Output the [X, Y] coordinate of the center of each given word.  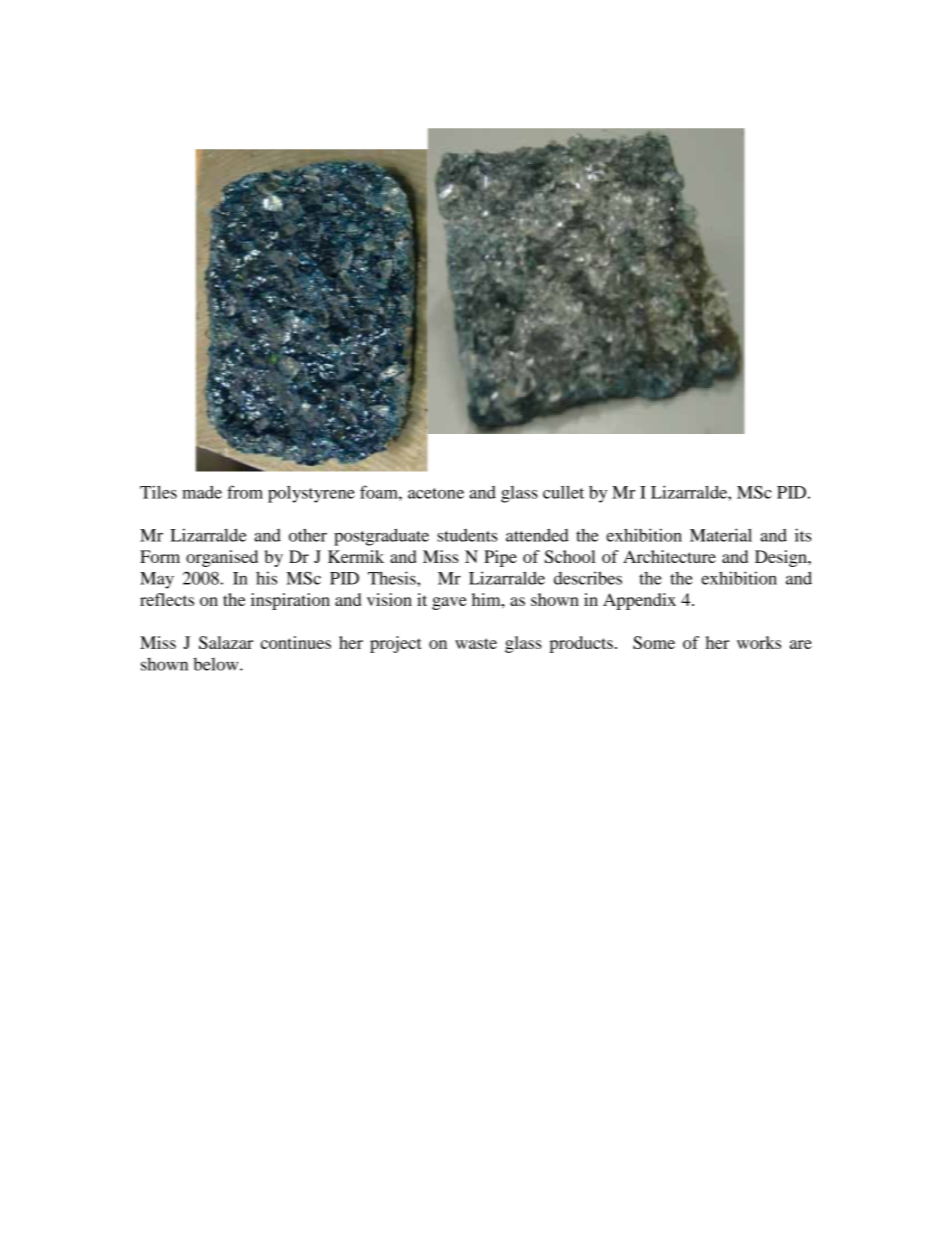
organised [222, 558]
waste [476, 643]
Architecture [669, 556]
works [759, 642]
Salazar [226, 642]
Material [721, 535]
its [803, 535]
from [245, 492]
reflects [167, 599]
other [308, 535]
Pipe [500, 558]
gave [449, 603]
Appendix [639, 601]
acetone [436, 493]
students [467, 535]
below [217, 664]
